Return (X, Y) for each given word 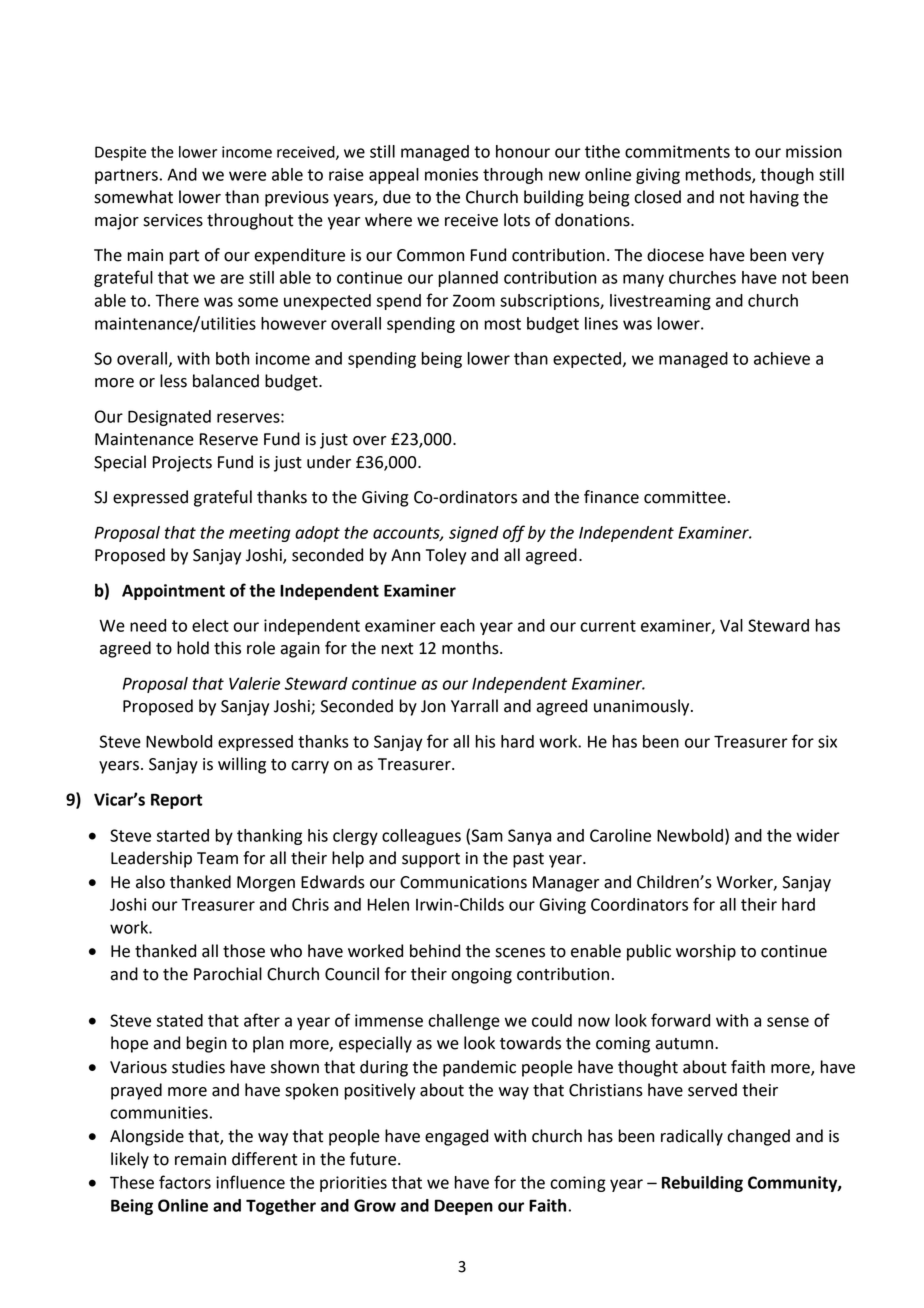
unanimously (643, 707)
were (247, 176)
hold (193, 648)
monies (451, 174)
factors (185, 1182)
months (471, 648)
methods (719, 175)
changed (758, 1137)
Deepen (464, 1207)
